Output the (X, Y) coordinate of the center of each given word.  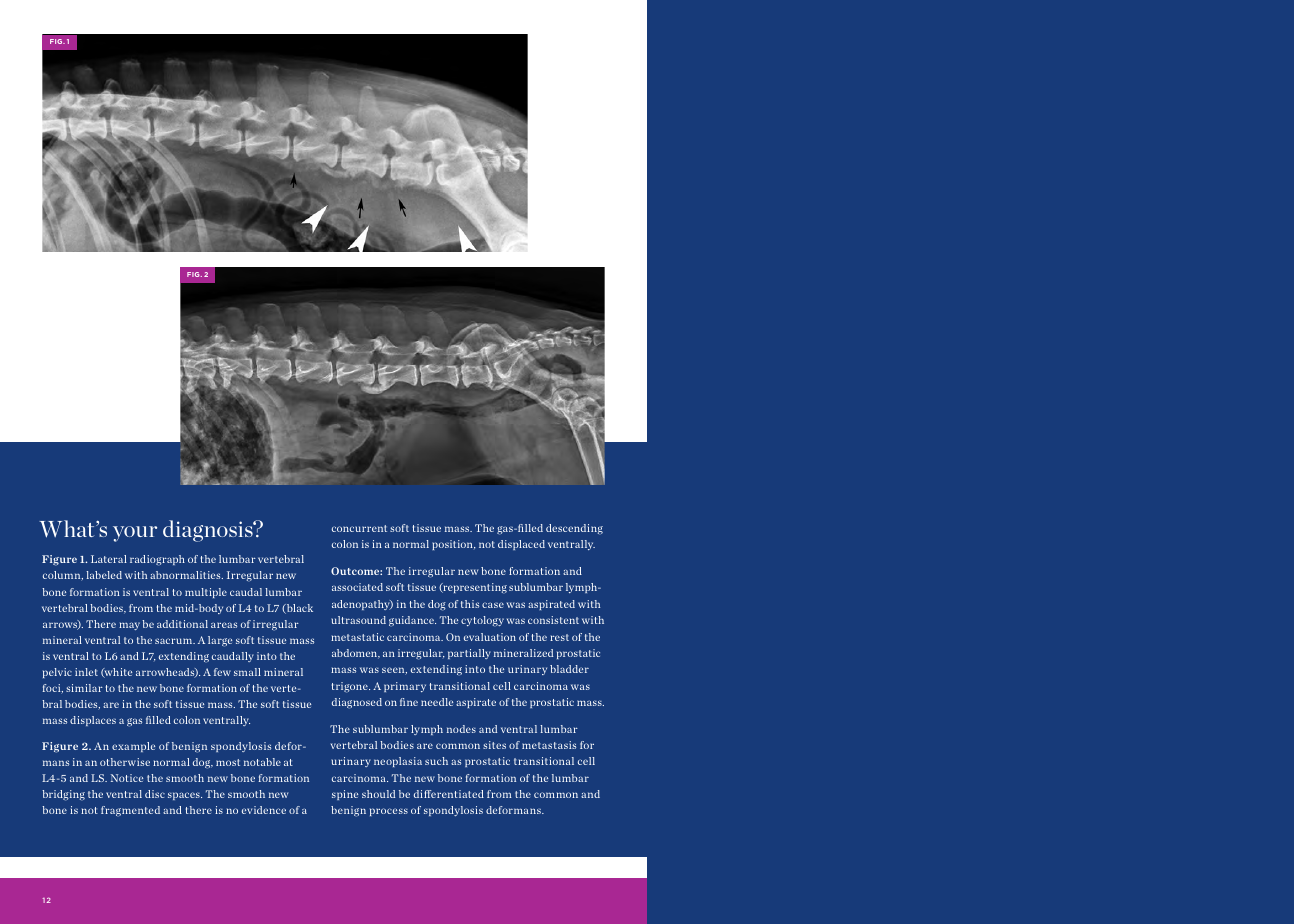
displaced (521, 545)
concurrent (359, 528)
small (247, 672)
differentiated (449, 794)
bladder (569, 669)
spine (345, 795)
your (135, 534)
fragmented (130, 811)
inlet (86, 672)
